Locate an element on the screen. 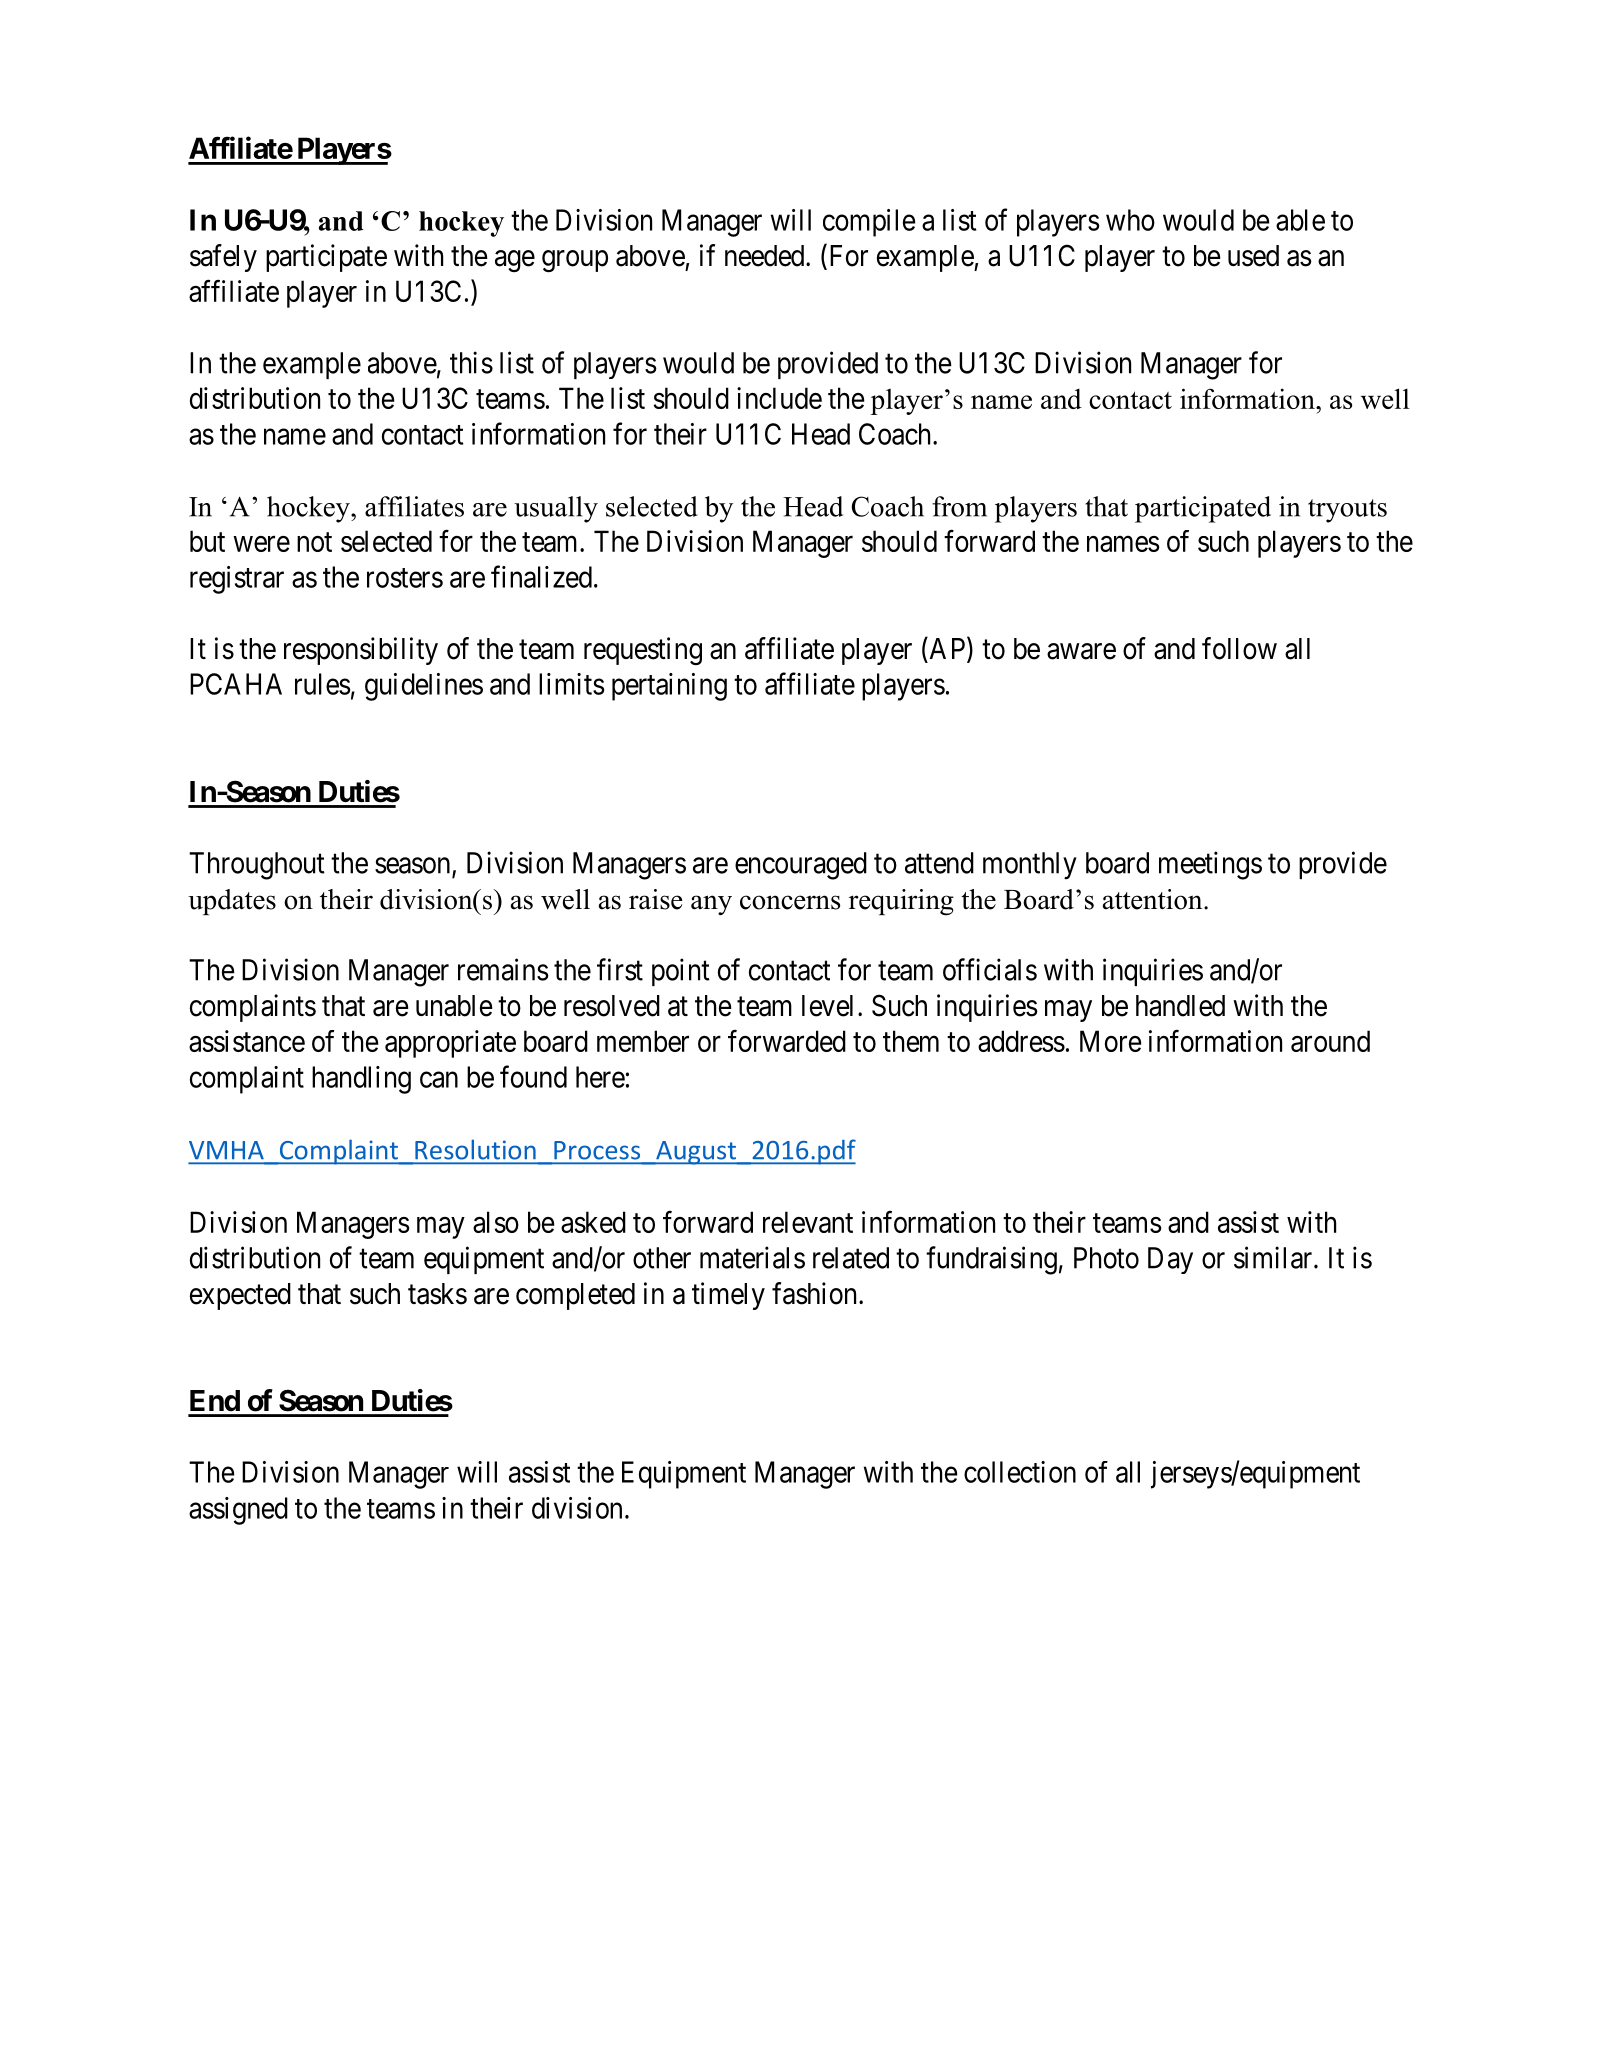  collection is located at coordinates (1020, 1472).
